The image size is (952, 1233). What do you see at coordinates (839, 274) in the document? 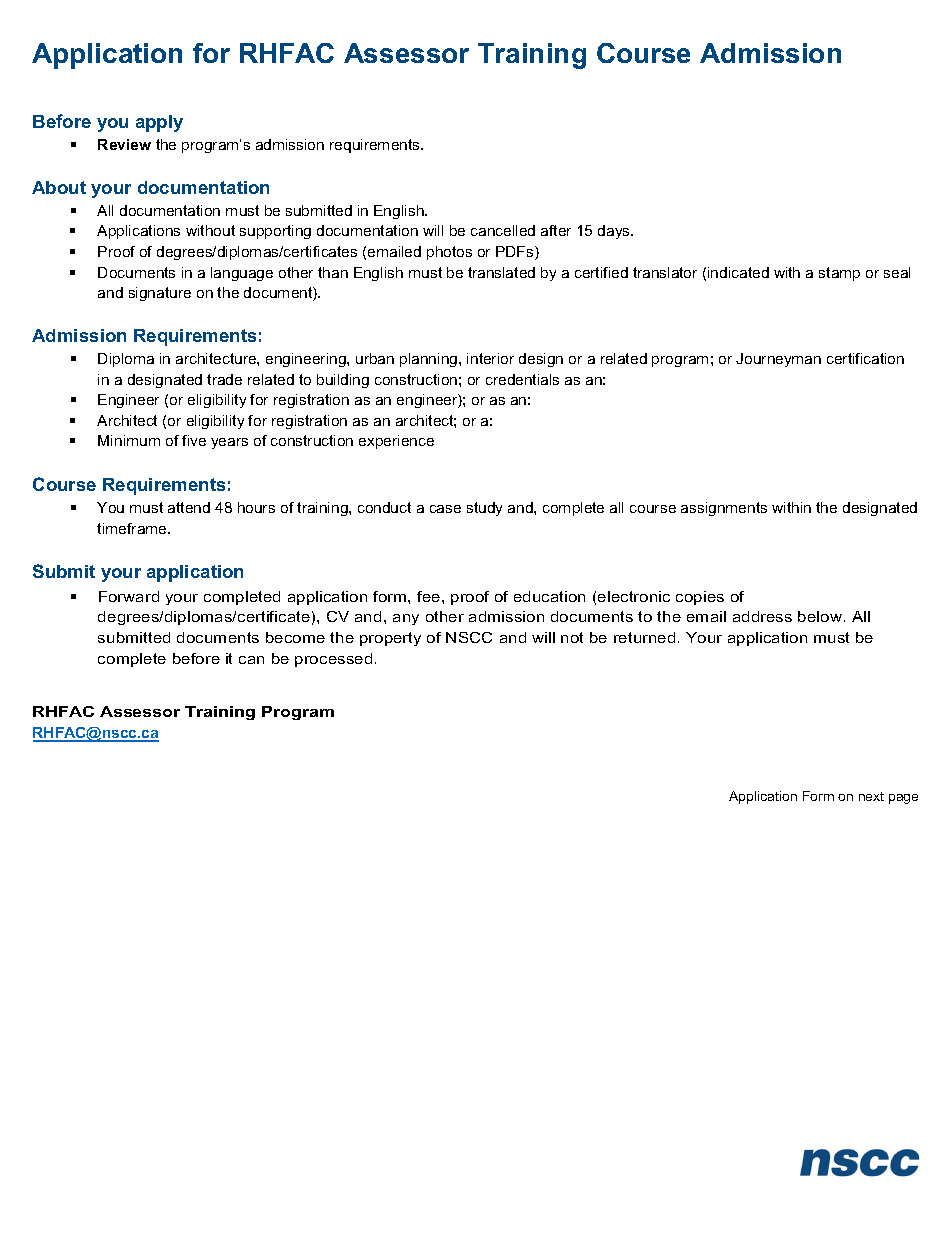
I see `stamp` at bounding box center [839, 274].
